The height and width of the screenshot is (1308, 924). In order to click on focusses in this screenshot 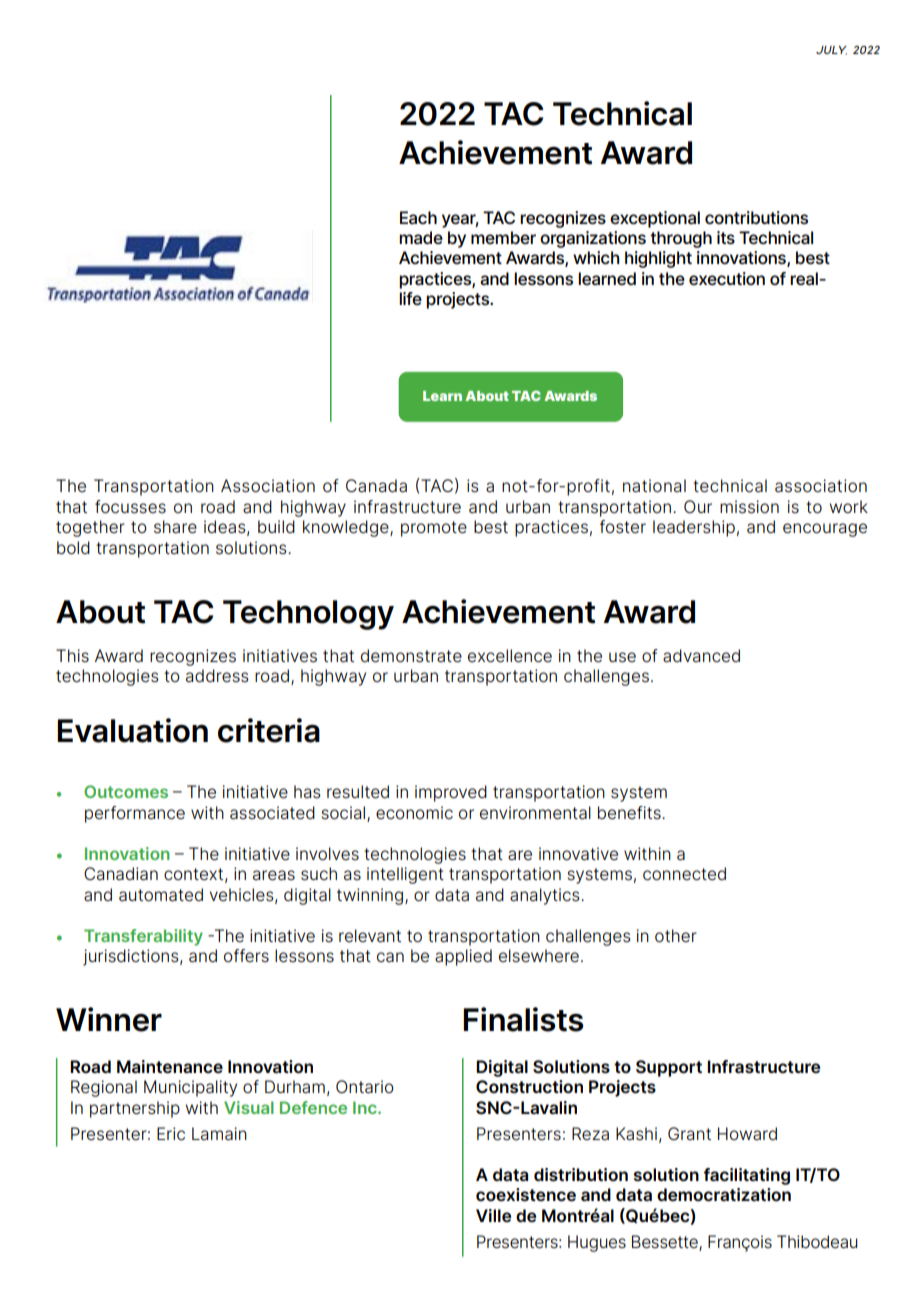, I will do `click(130, 507)`.
